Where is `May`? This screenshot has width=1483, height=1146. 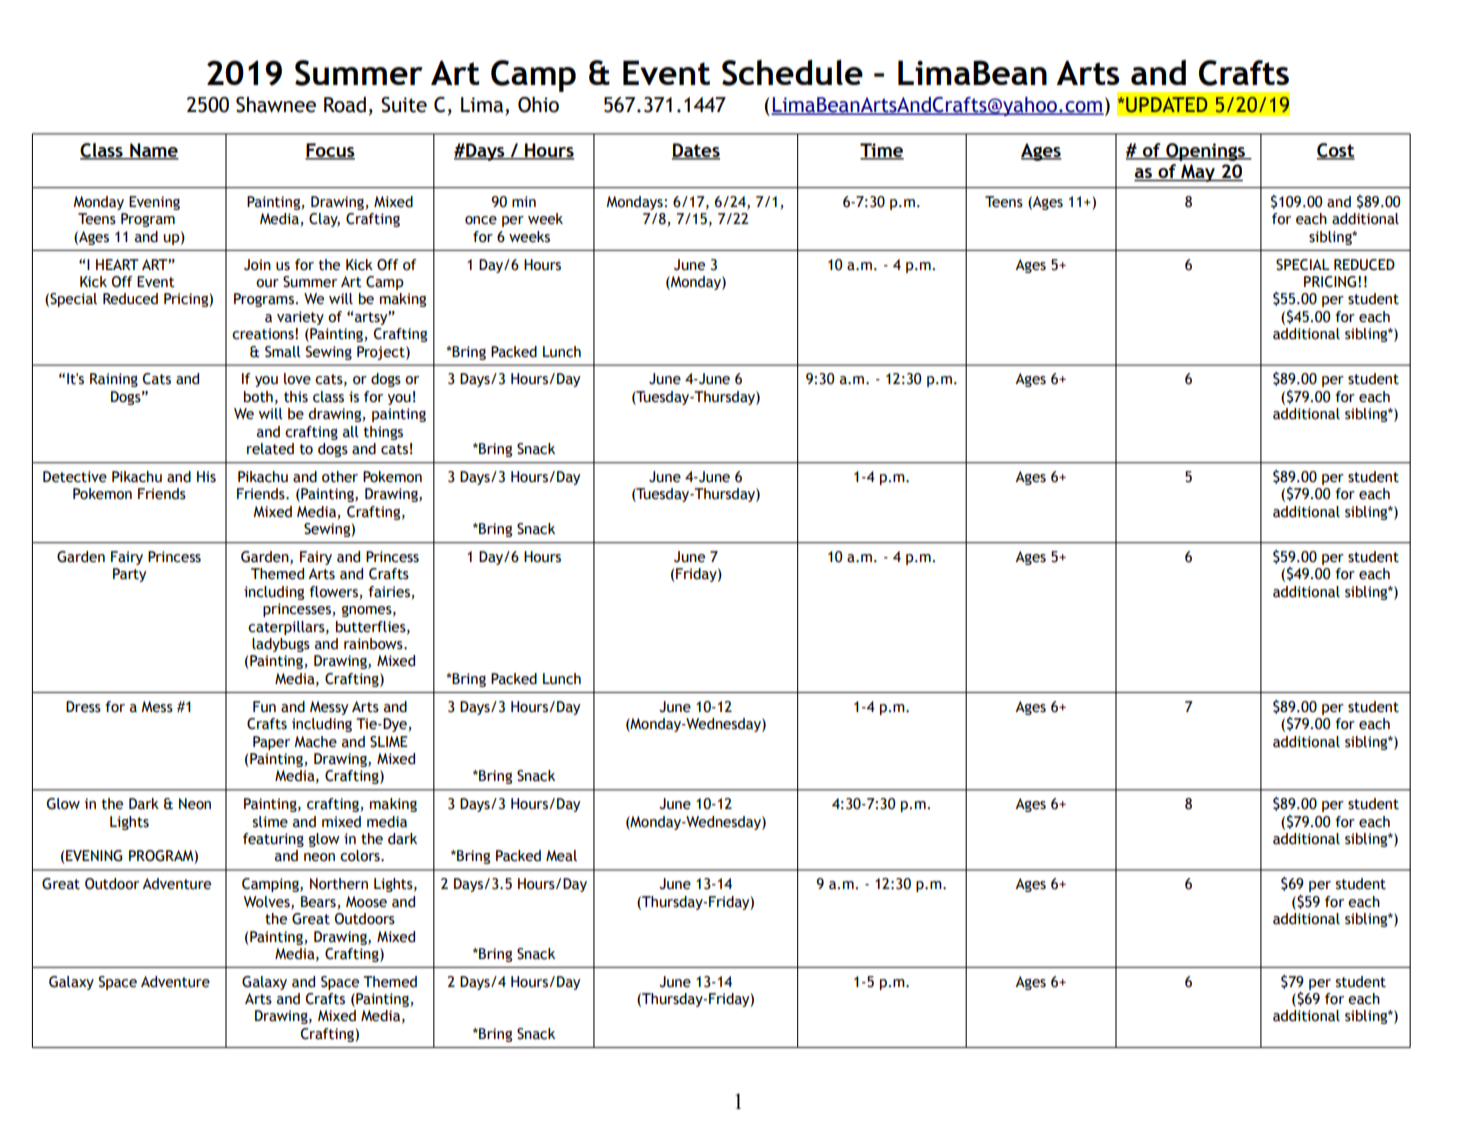
May is located at coordinates (1198, 173).
